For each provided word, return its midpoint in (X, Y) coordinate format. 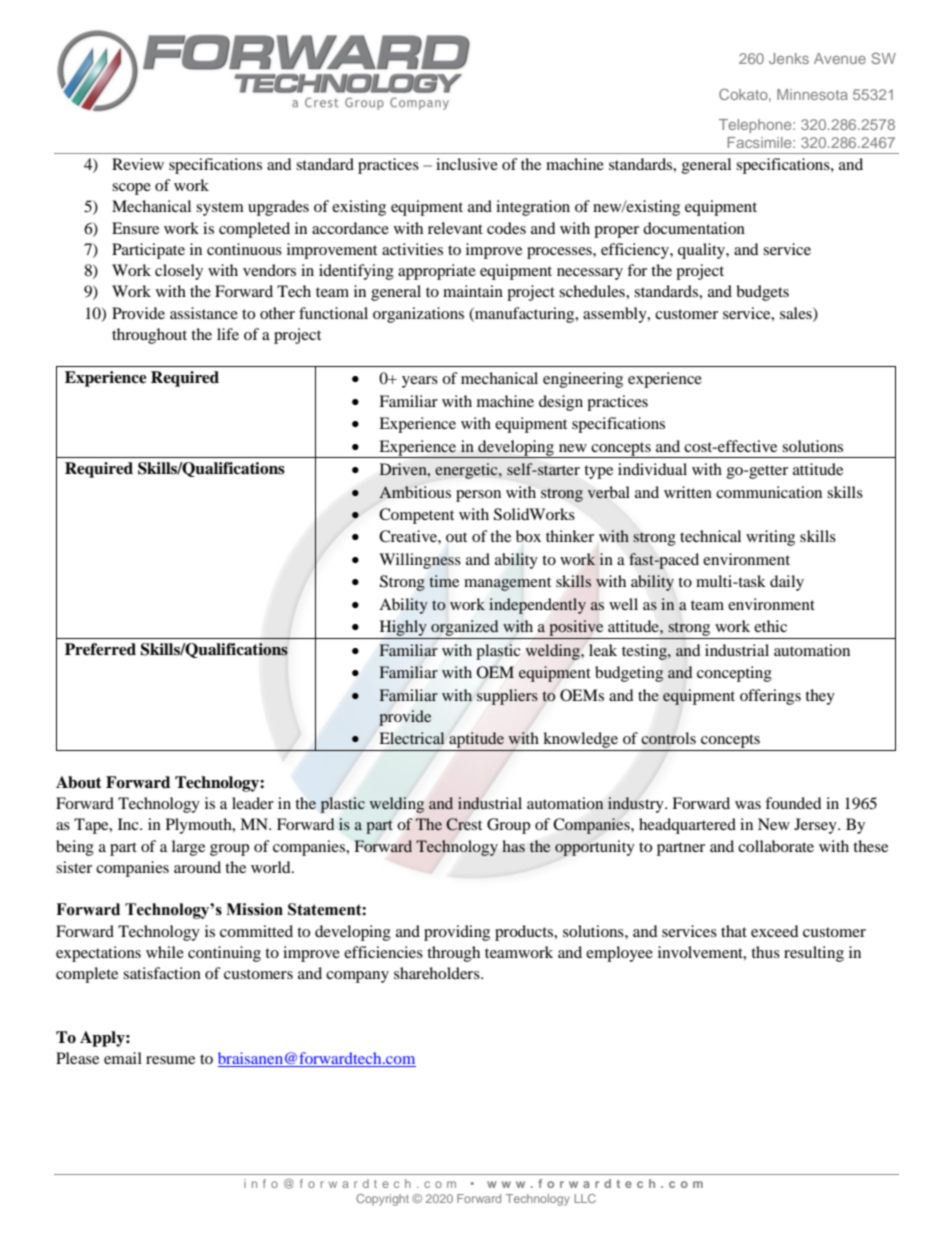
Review (138, 164)
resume (170, 1060)
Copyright (382, 1200)
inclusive (467, 164)
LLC (585, 1198)
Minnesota (812, 94)
